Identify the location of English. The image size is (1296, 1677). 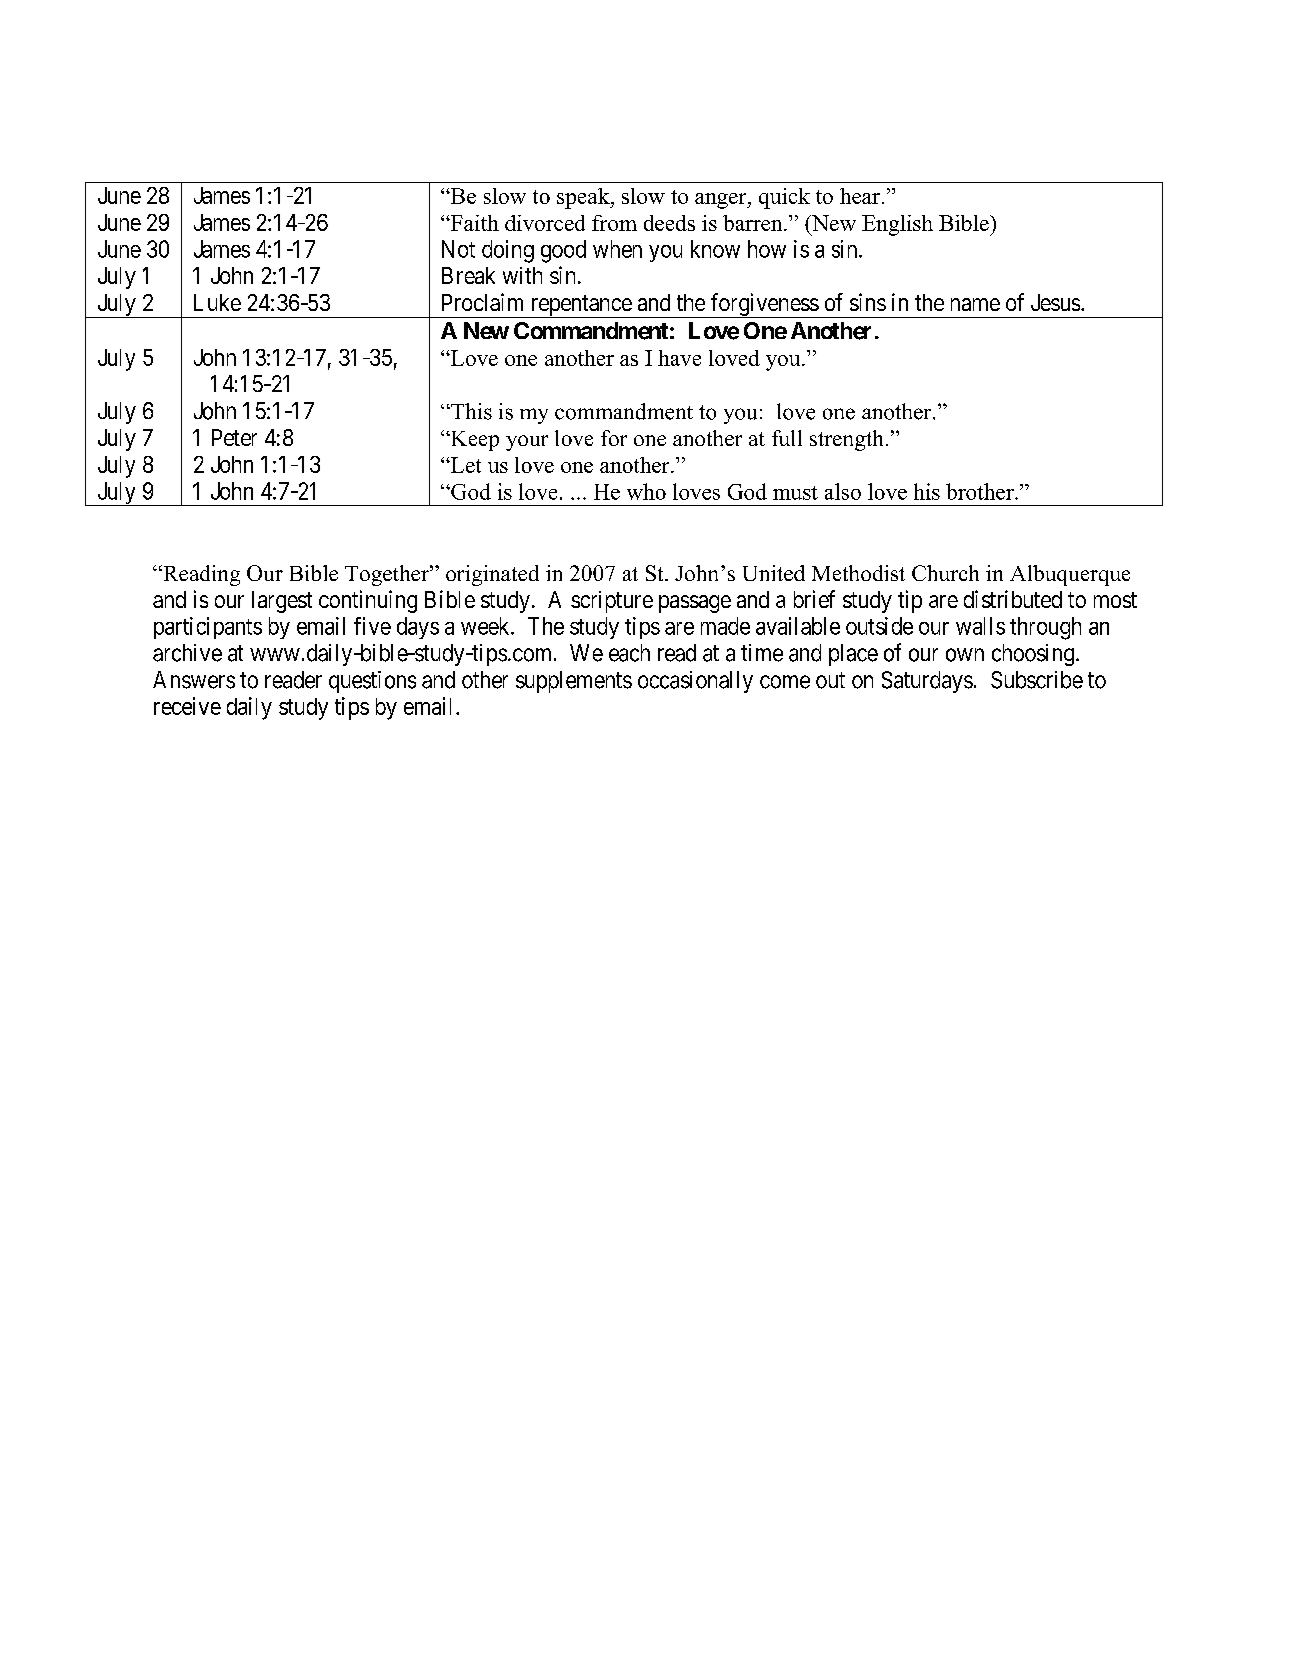
(897, 225).
